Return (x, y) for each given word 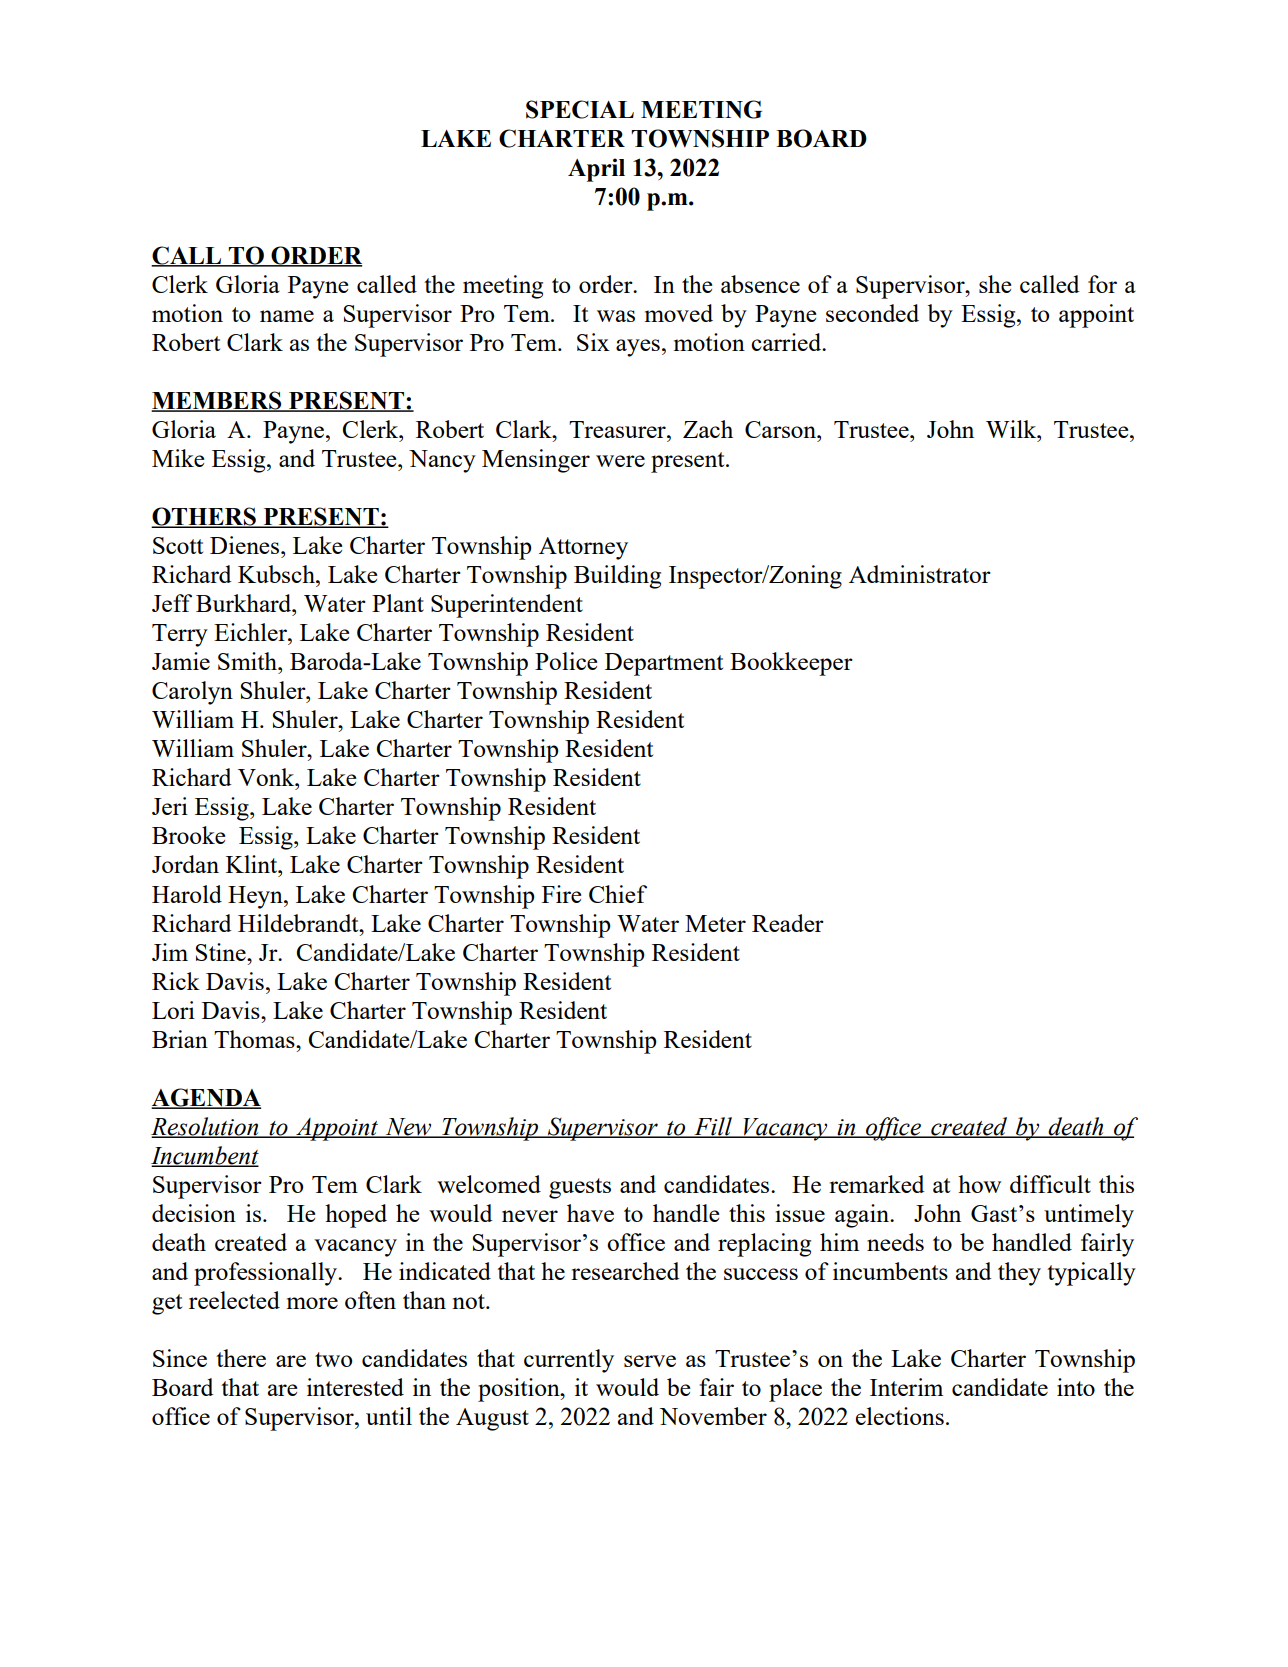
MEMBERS (217, 401)
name (287, 316)
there (241, 1358)
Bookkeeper (791, 664)
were (620, 461)
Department (664, 664)
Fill (713, 1127)
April (596, 170)
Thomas (255, 1039)
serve (650, 1361)
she (995, 284)
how (979, 1184)
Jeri (170, 806)
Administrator (920, 574)
